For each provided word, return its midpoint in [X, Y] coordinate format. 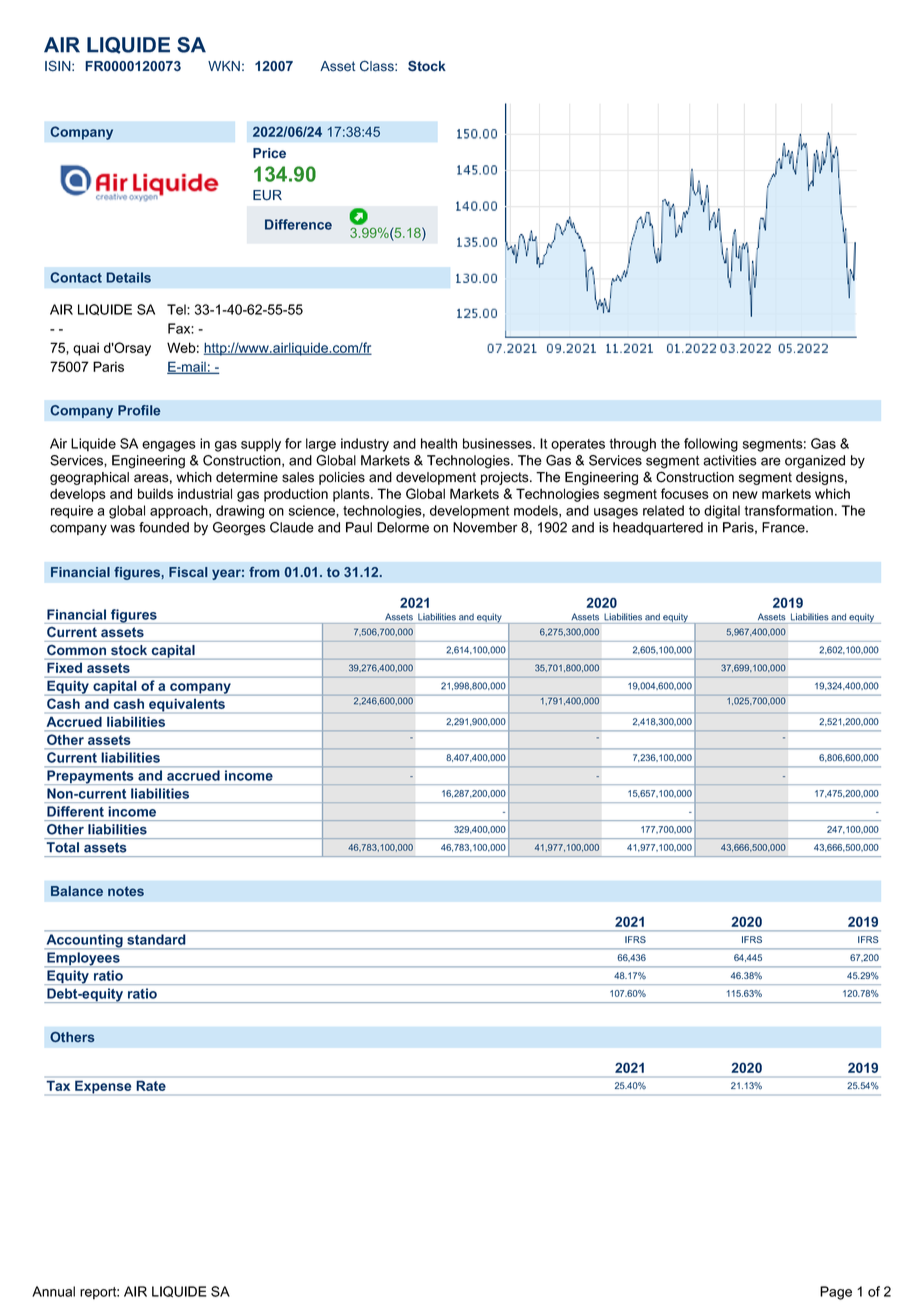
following [711, 445]
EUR [267, 195]
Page [836, 1293]
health [439, 443]
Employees [83, 959]
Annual [53, 1291]
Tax [58, 1086]
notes [126, 891]
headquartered [658, 528]
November [485, 527]
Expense [103, 1087]
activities [730, 460]
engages [169, 446]
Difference [298, 224]
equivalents [187, 705]
